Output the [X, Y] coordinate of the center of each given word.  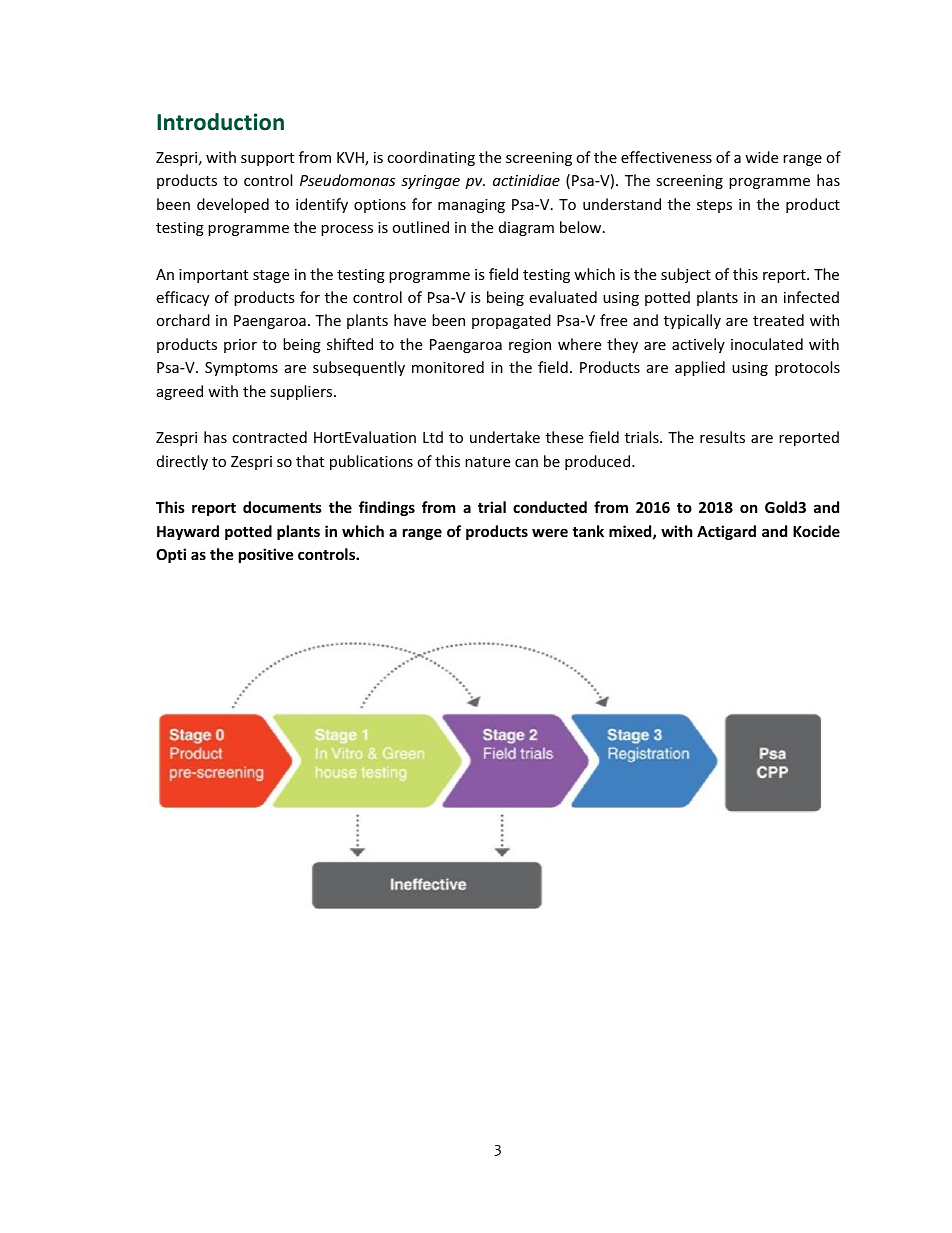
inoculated [767, 344]
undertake [505, 437]
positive [266, 555]
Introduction [220, 122]
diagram [526, 228]
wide [761, 157]
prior [240, 346]
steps [714, 206]
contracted [269, 437]
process [347, 230]
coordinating [431, 158]
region [530, 346]
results [722, 437]
